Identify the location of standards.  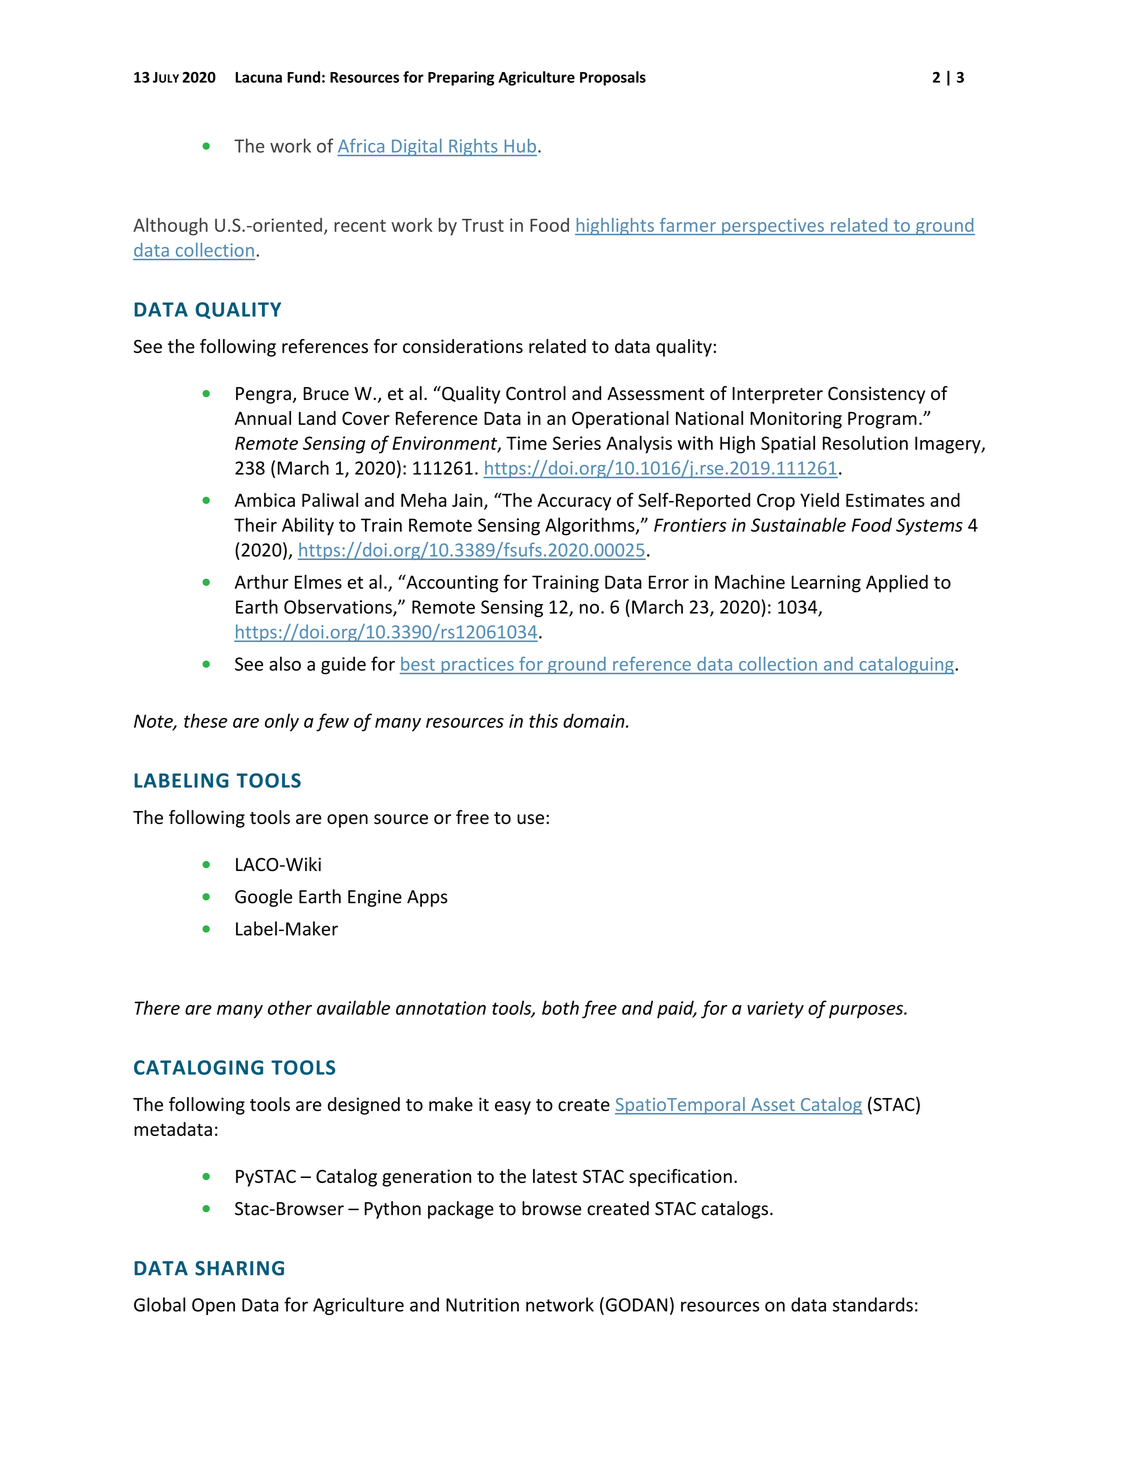
(873, 1304).
